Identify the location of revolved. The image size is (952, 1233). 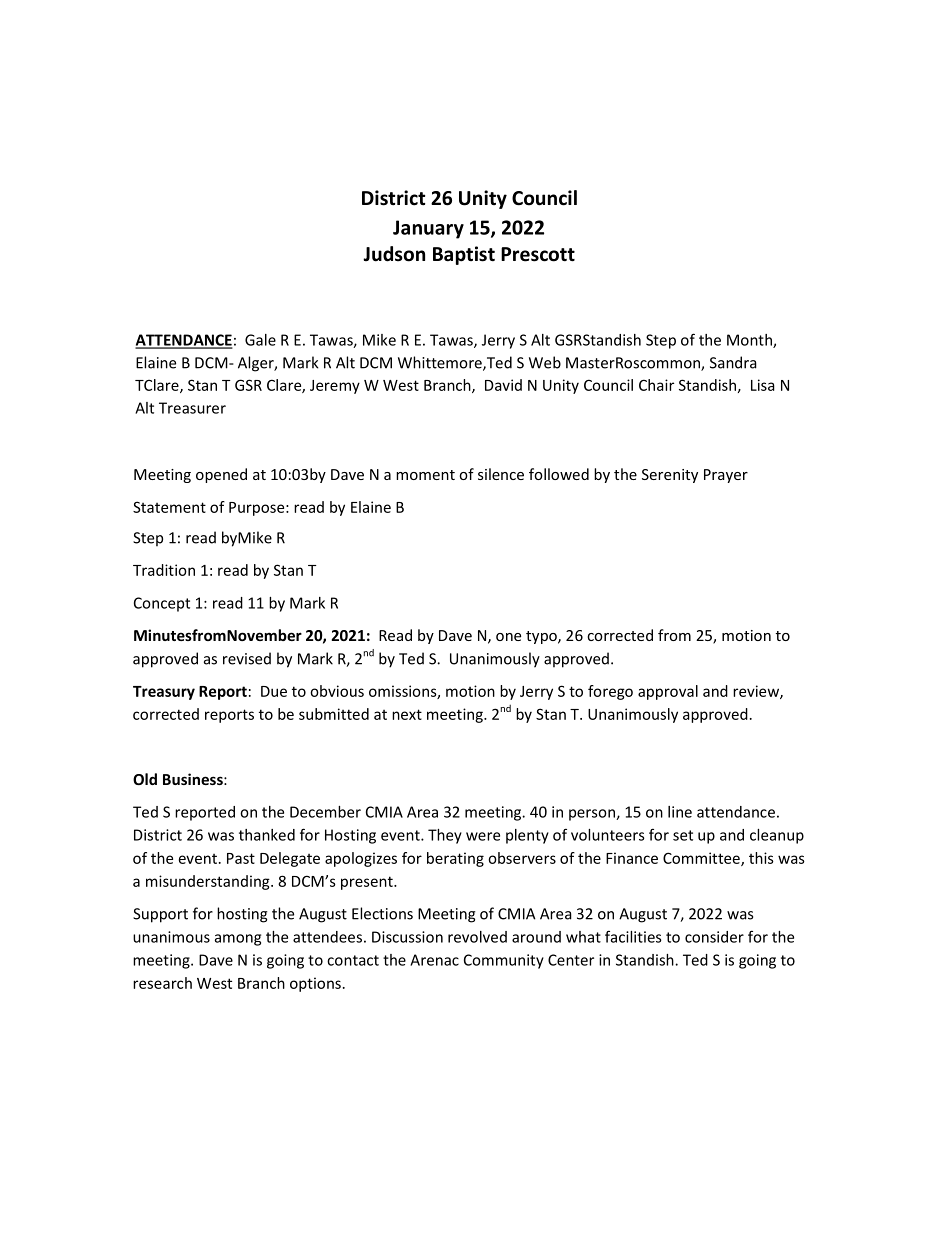
(477, 937).
